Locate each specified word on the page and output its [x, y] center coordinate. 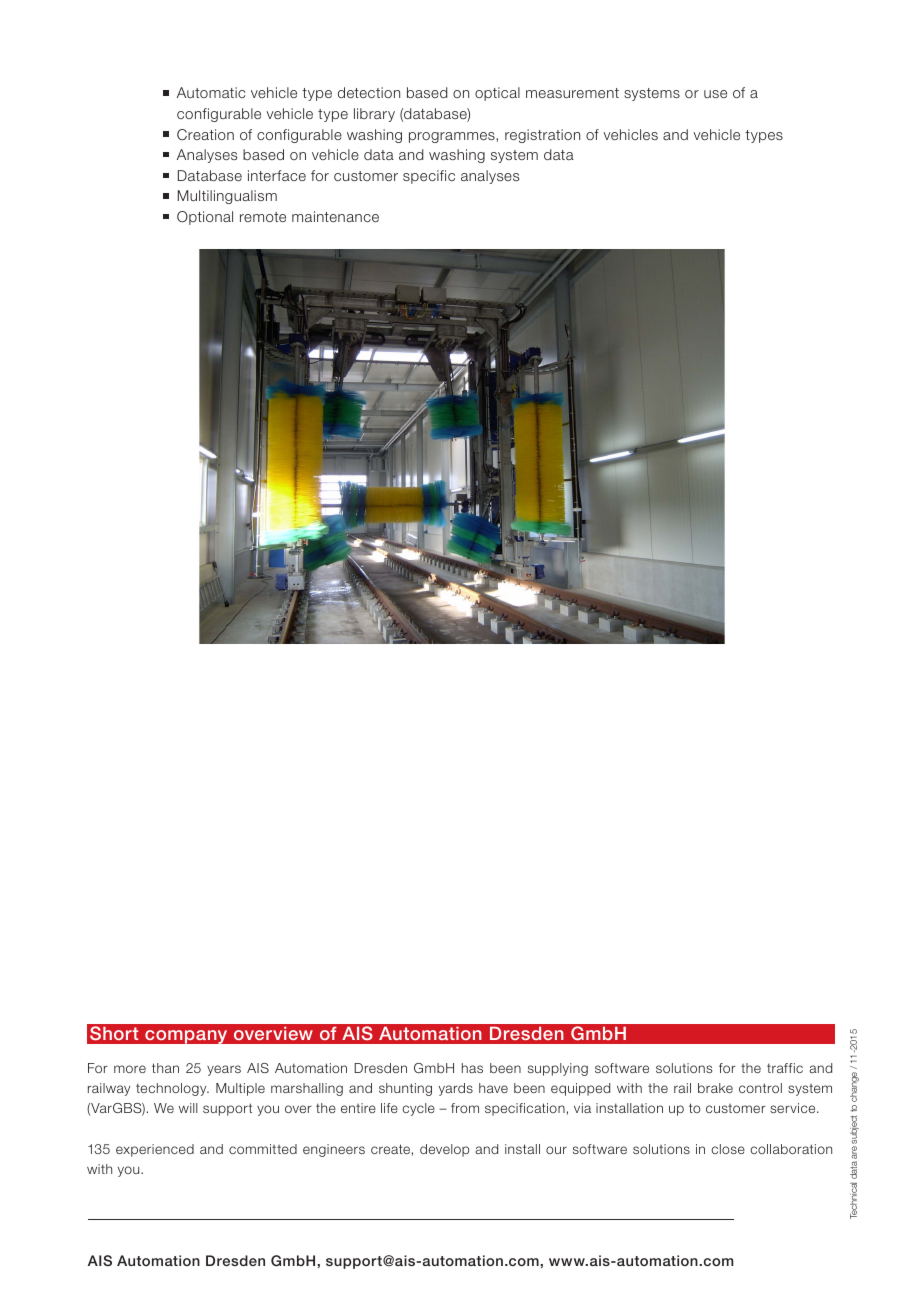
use [715, 94]
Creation [205, 134]
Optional [205, 218]
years [224, 1070]
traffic [785, 1068]
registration [542, 136]
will [188, 1108]
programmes [453, 137]
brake [715, 1088]
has [472, 1068]
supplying [558, 1069]
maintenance [335, 216]
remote [263, 217]
